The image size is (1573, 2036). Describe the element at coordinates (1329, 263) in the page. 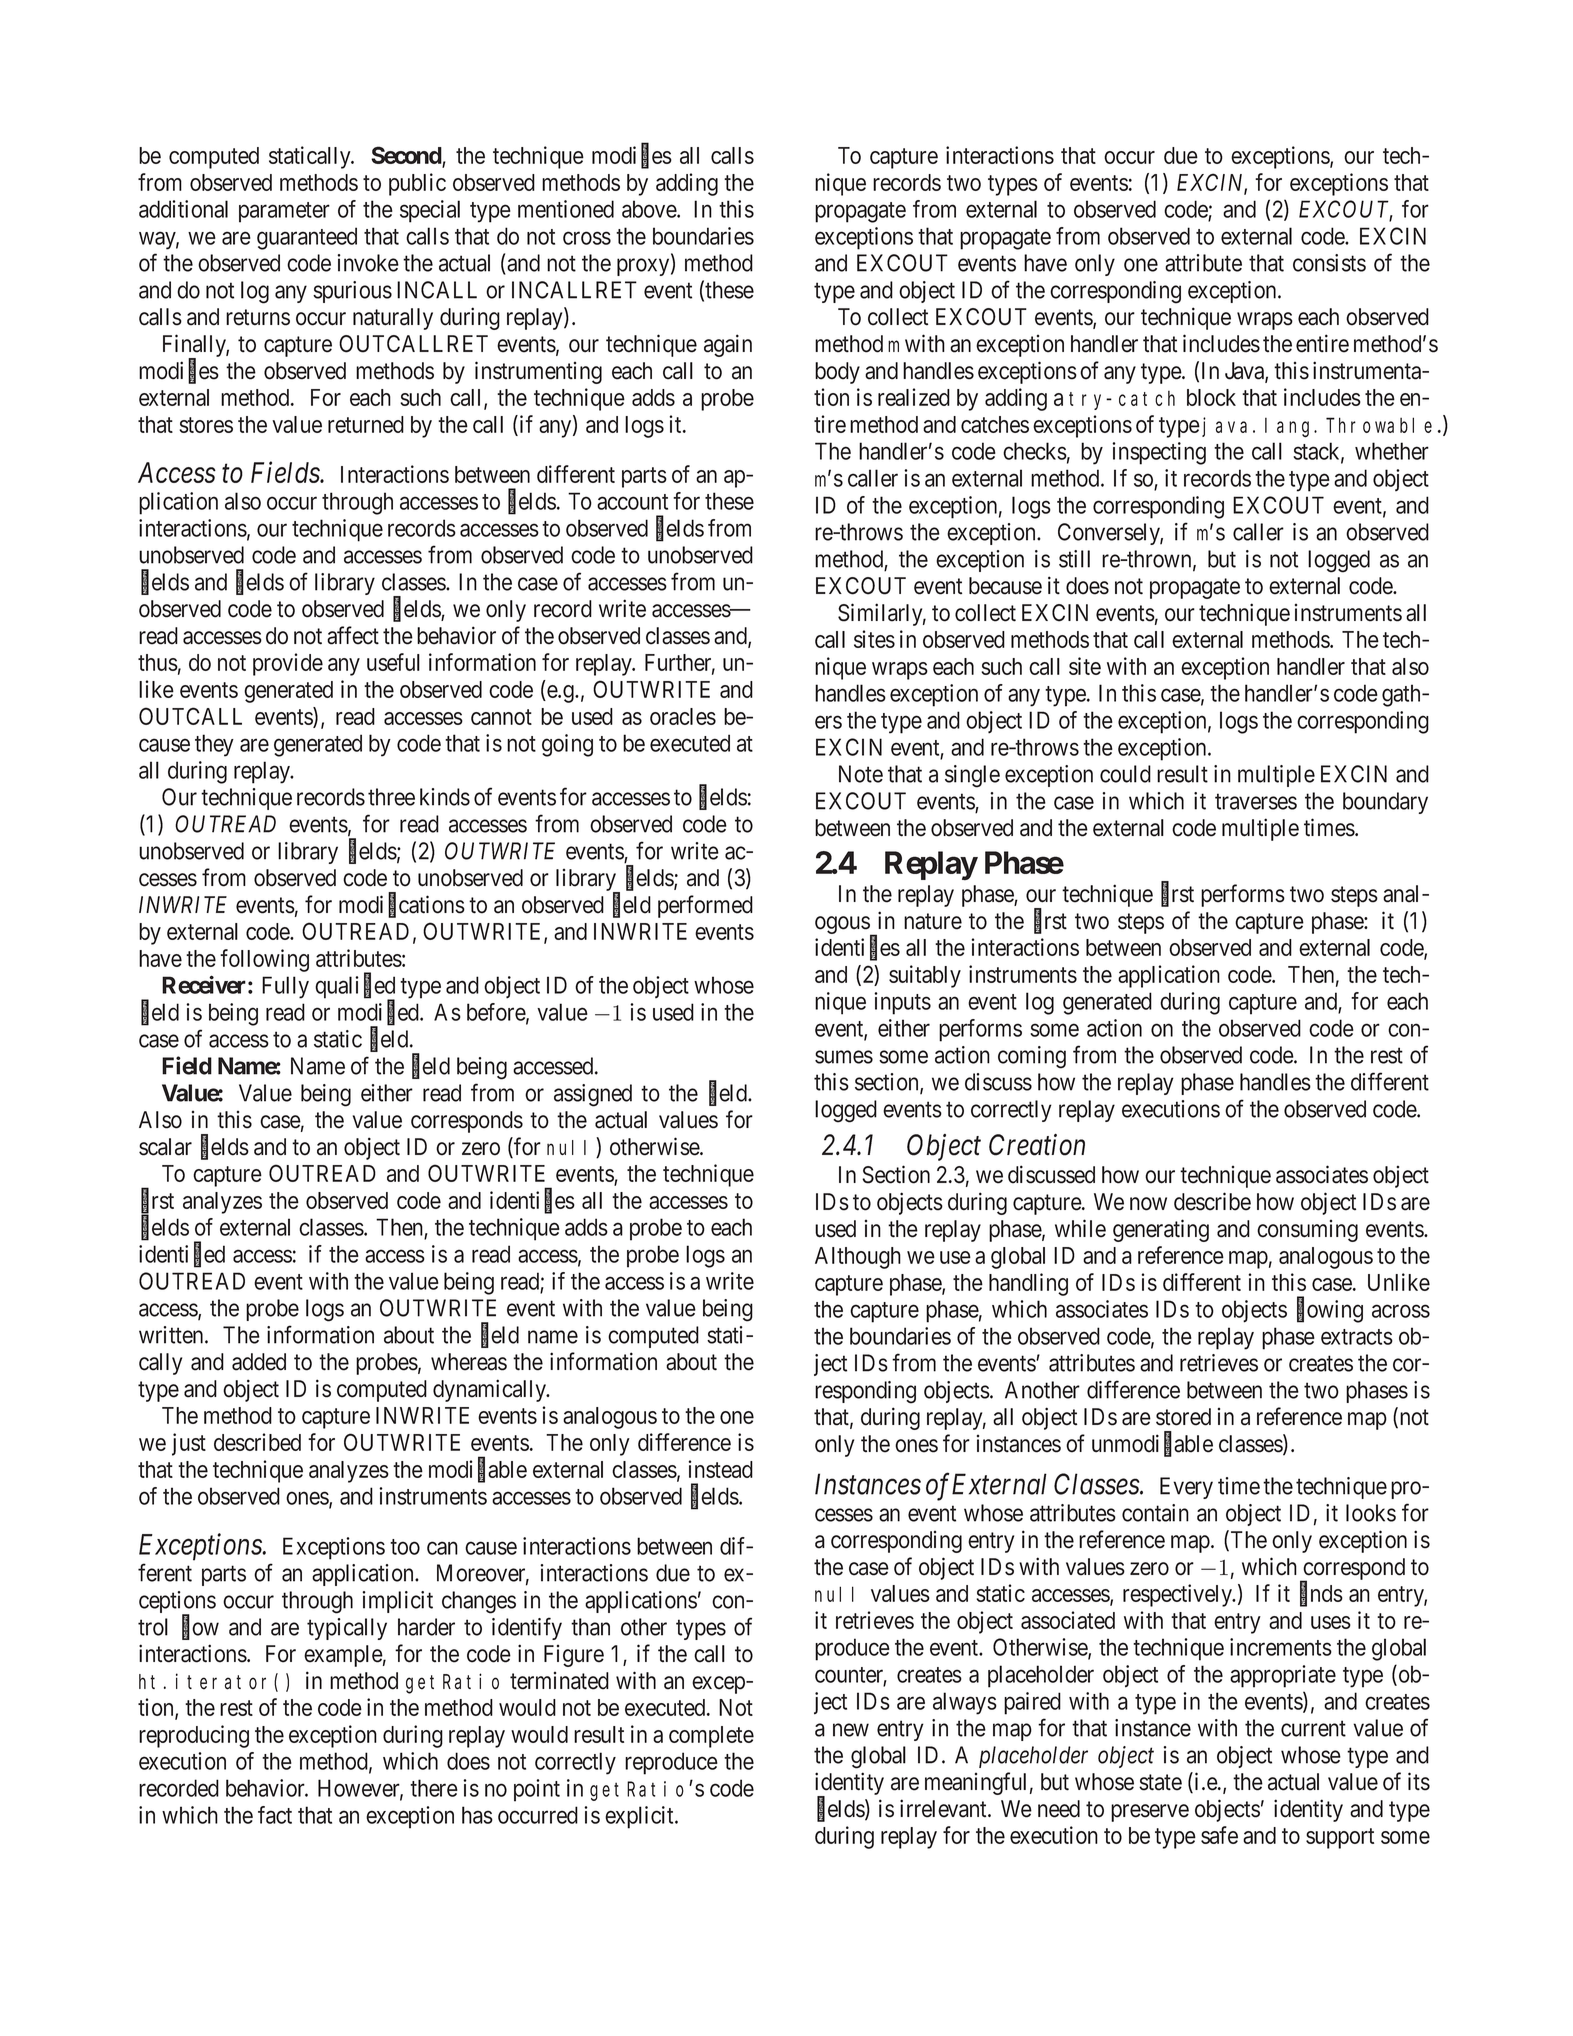

I see `consists` at that location.
